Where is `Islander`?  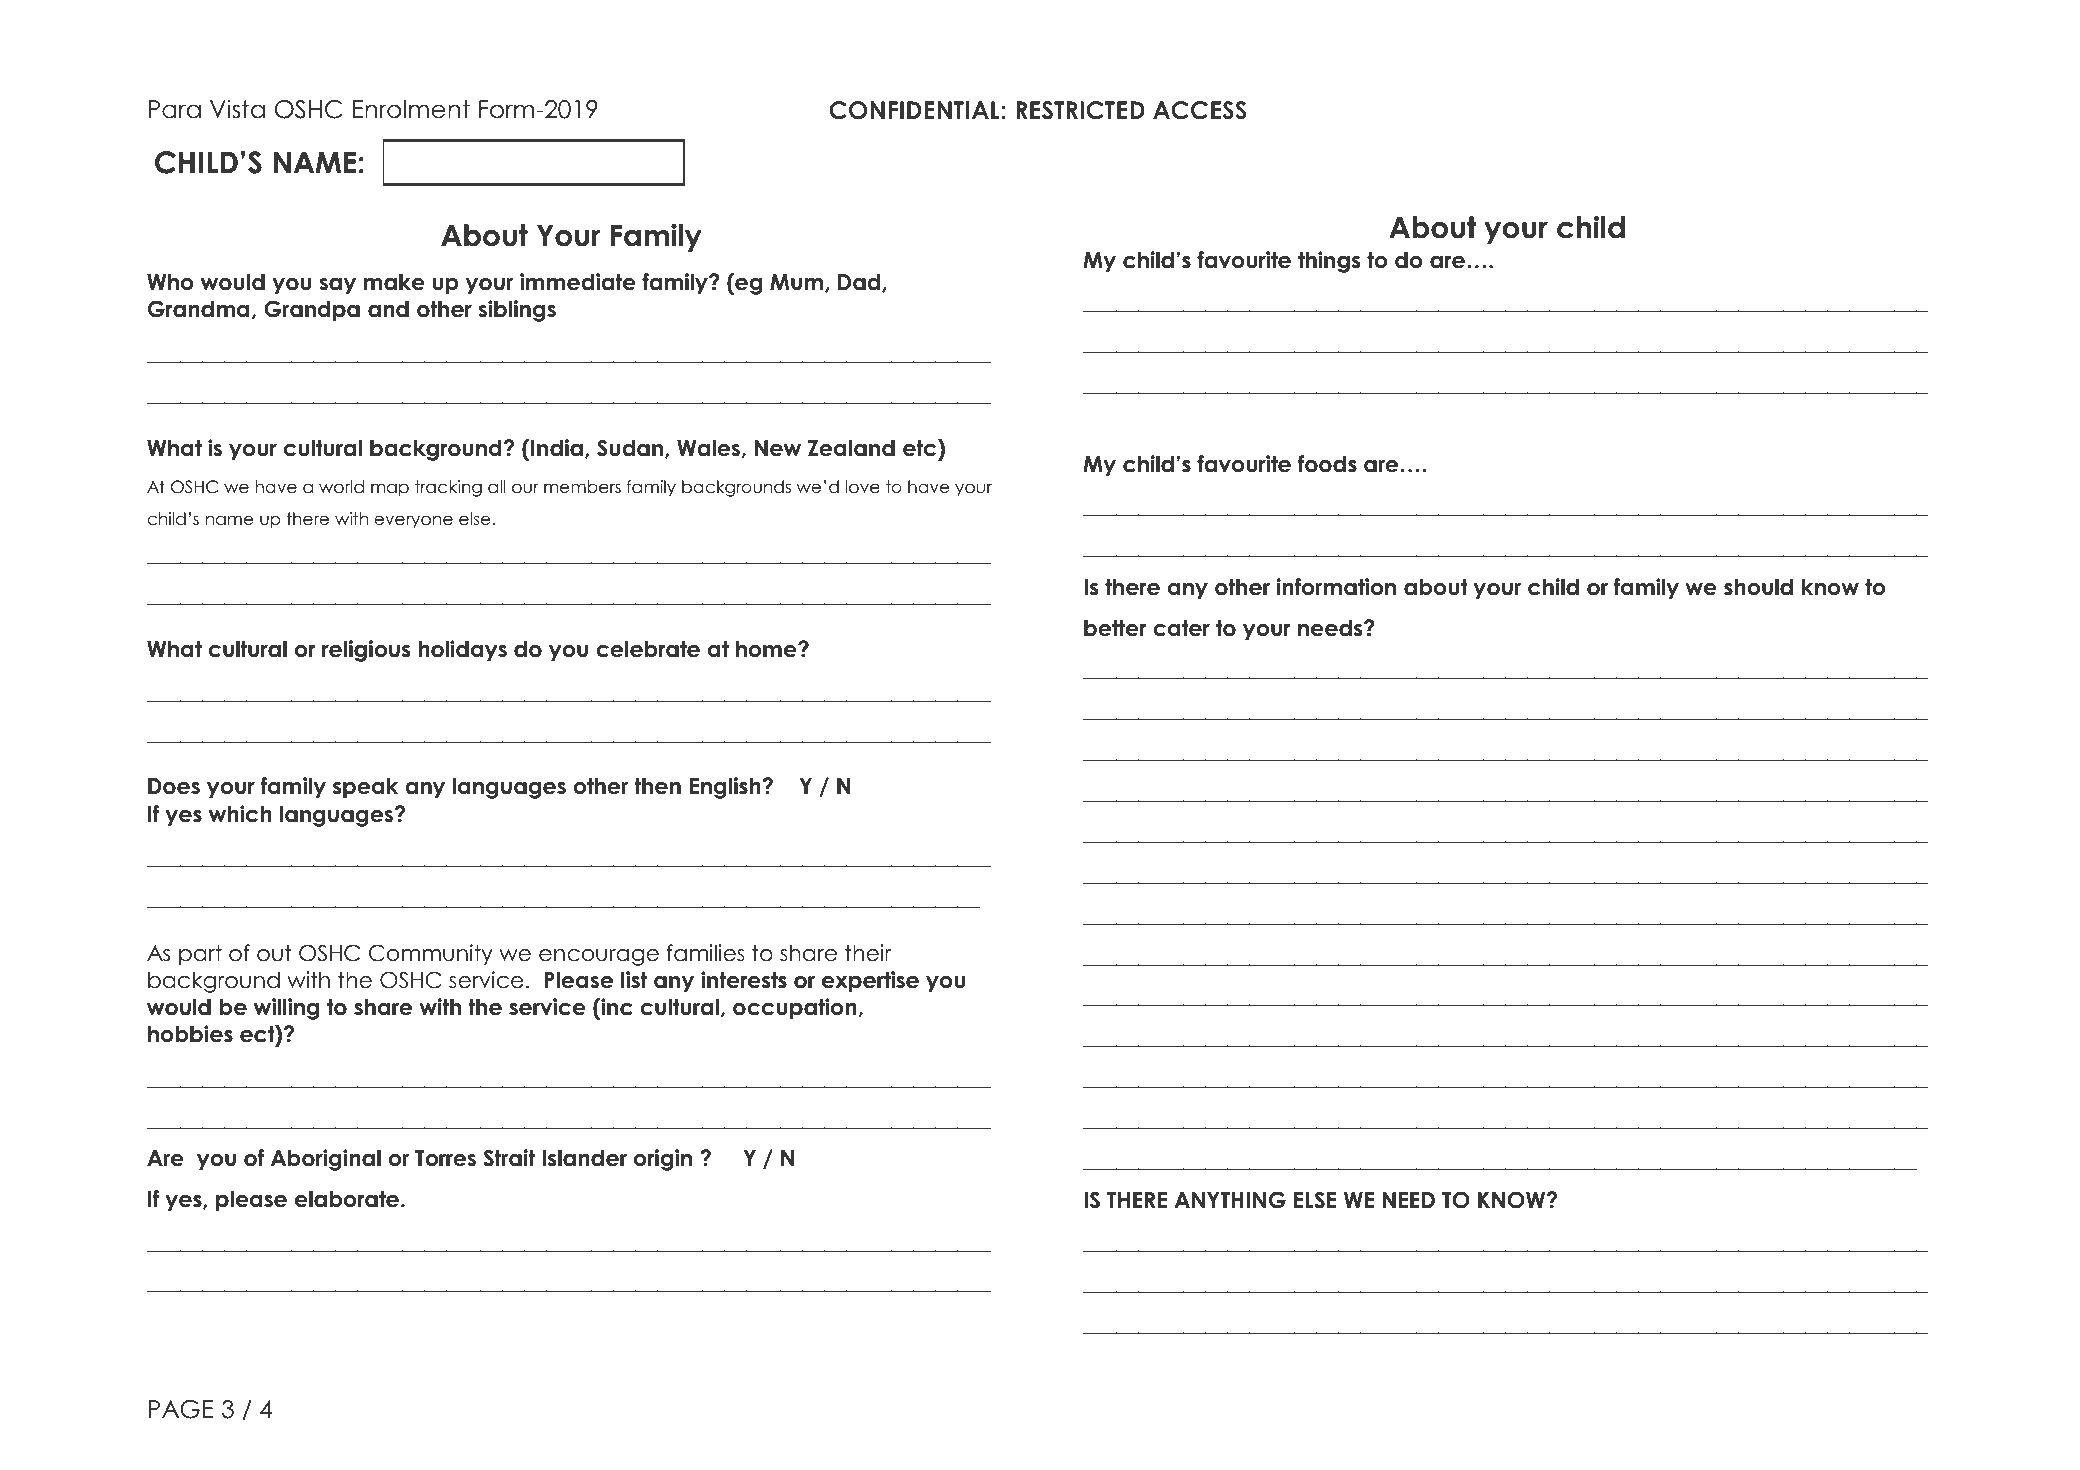
Islander is located at coordinates (584, 1158).
